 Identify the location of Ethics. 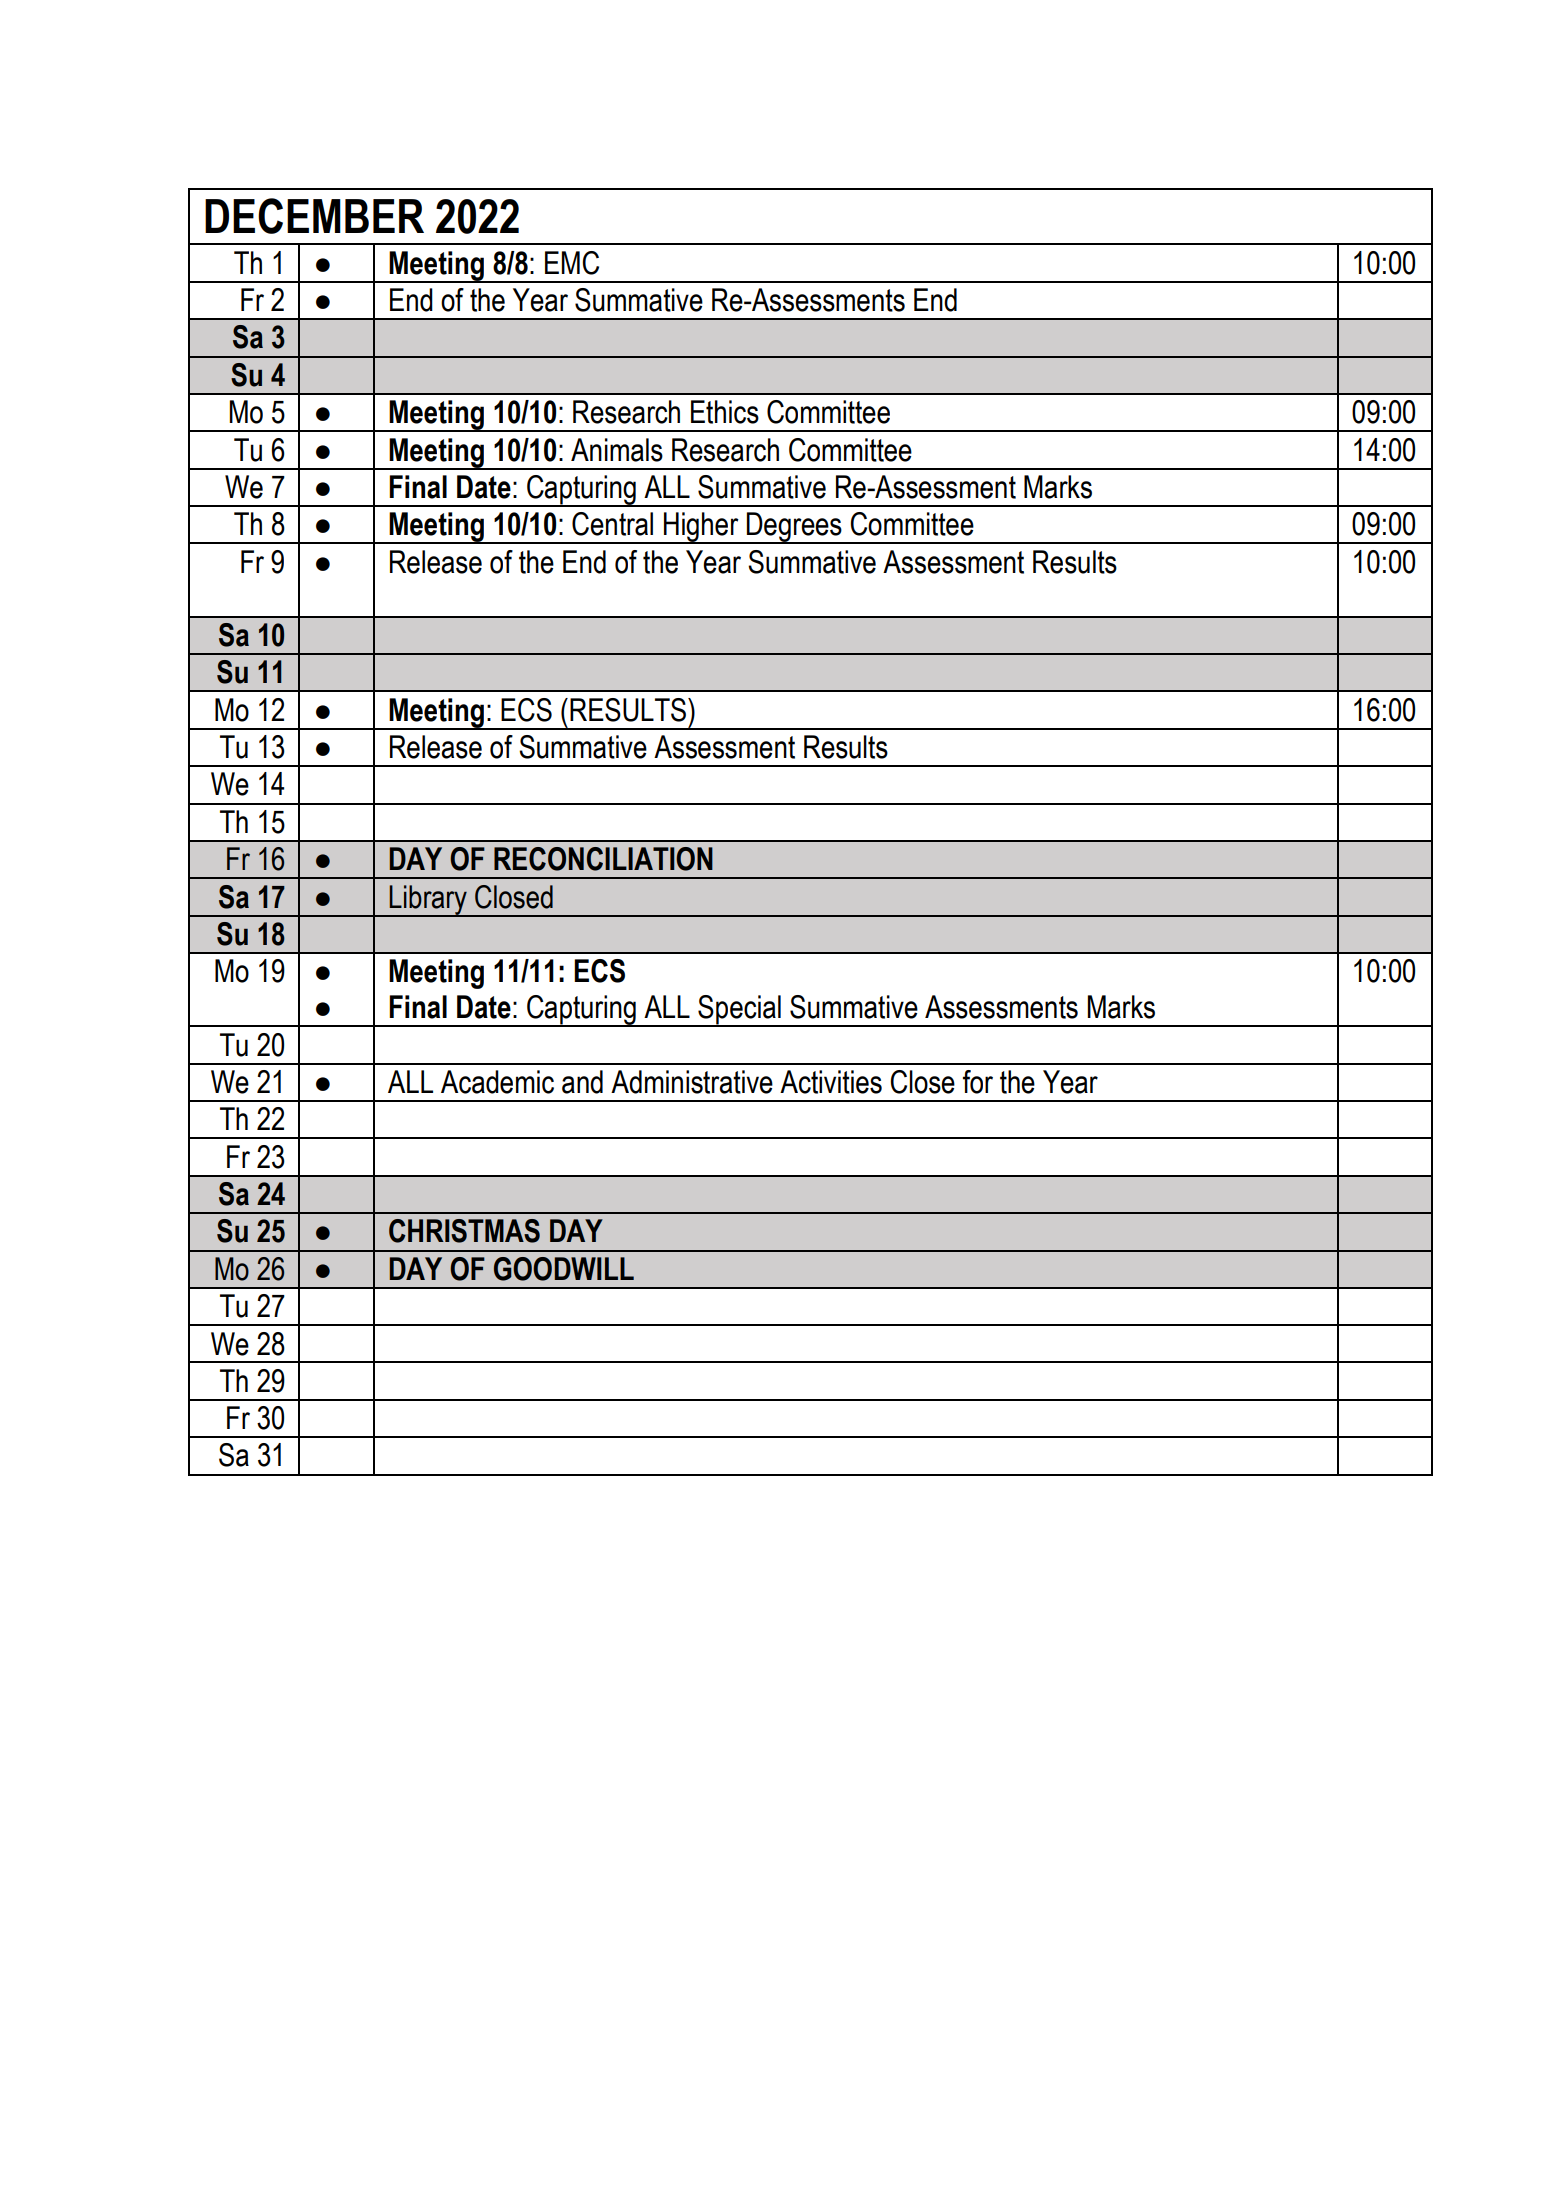
(725, 412).
